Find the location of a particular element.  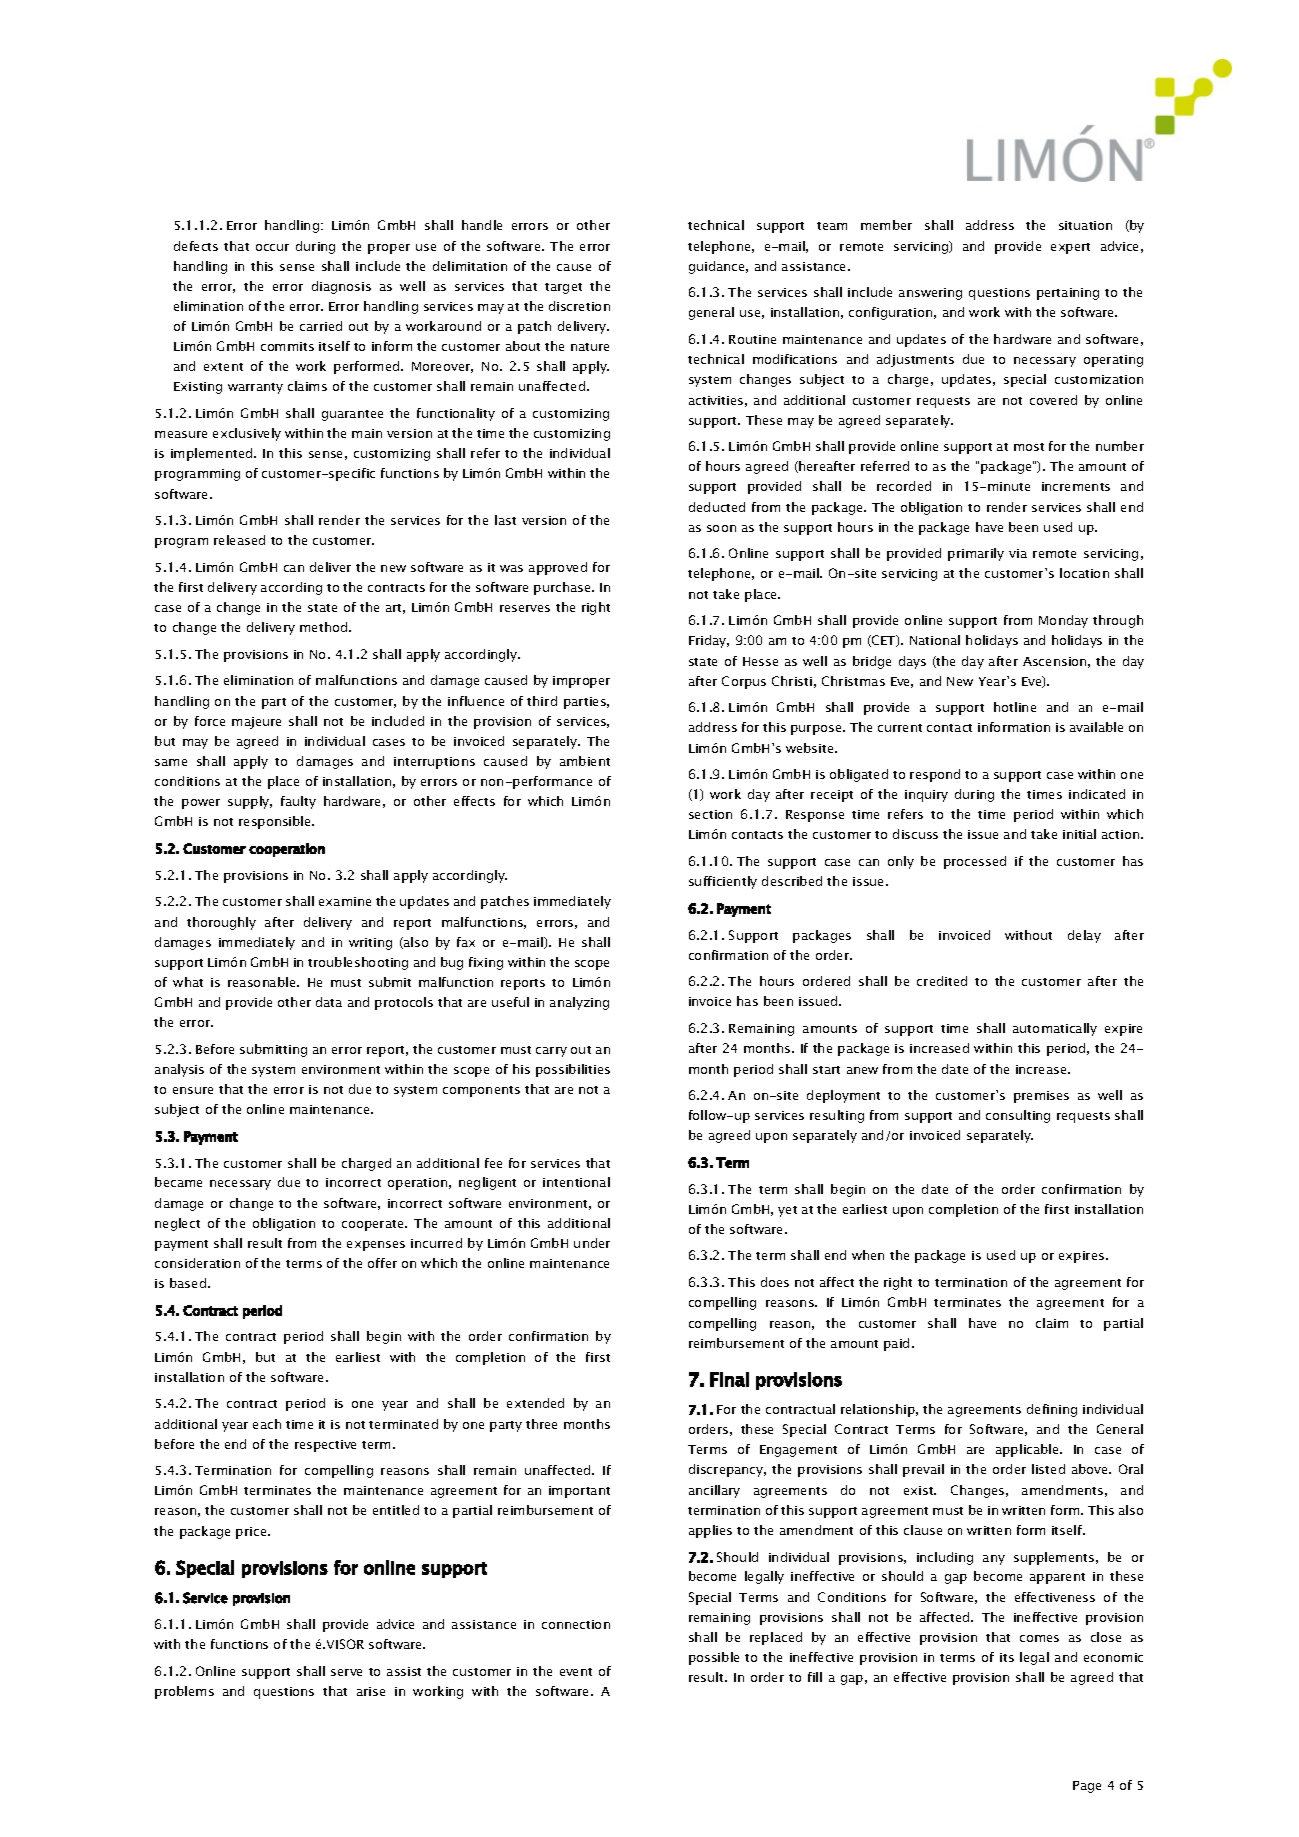

occur is located at coordinates (272, 247).
